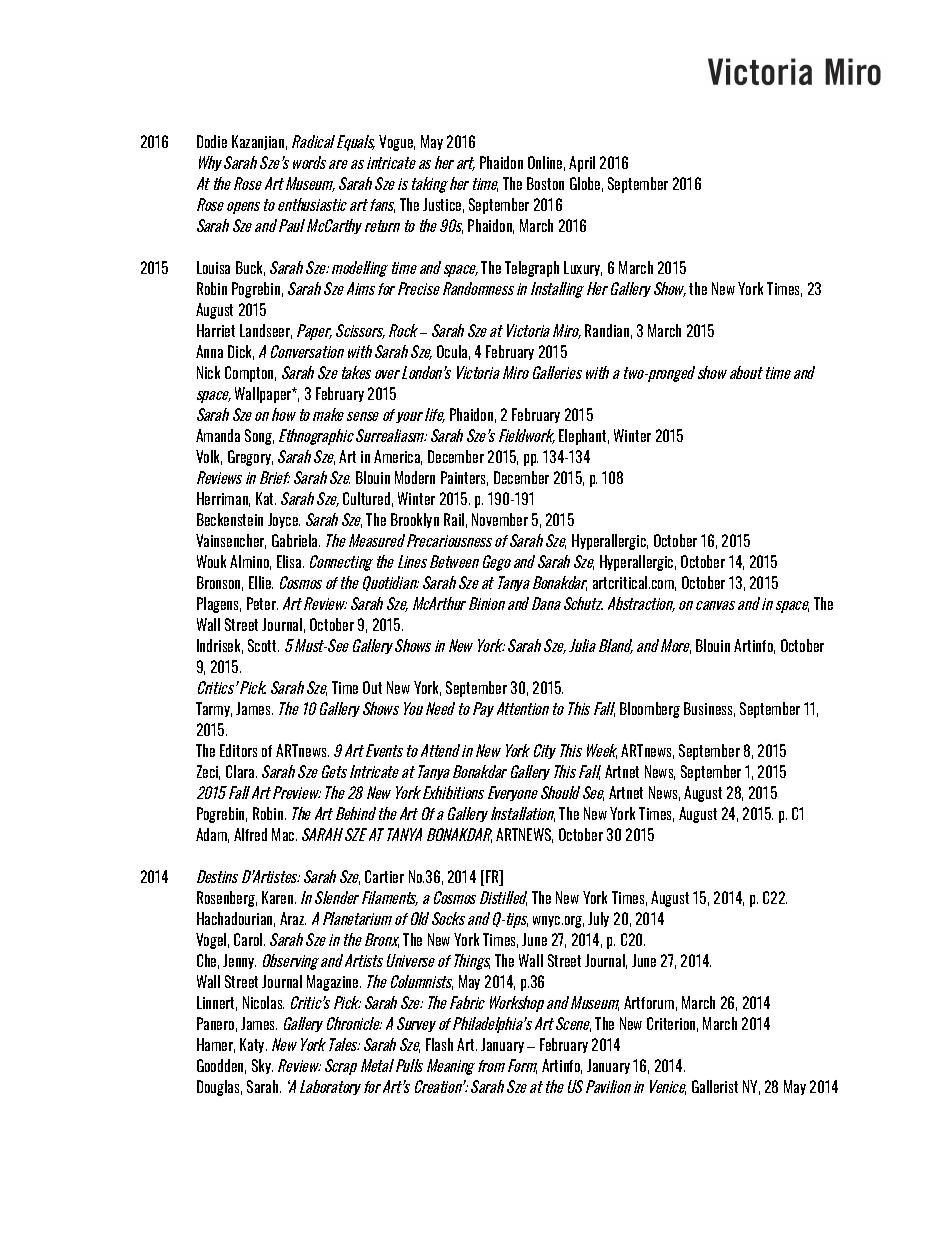 The height and width of the screenshot is (1233, 952). Describe the element at coordinates (250, 458) in the screenshot. I see `Gregory` at that location.
